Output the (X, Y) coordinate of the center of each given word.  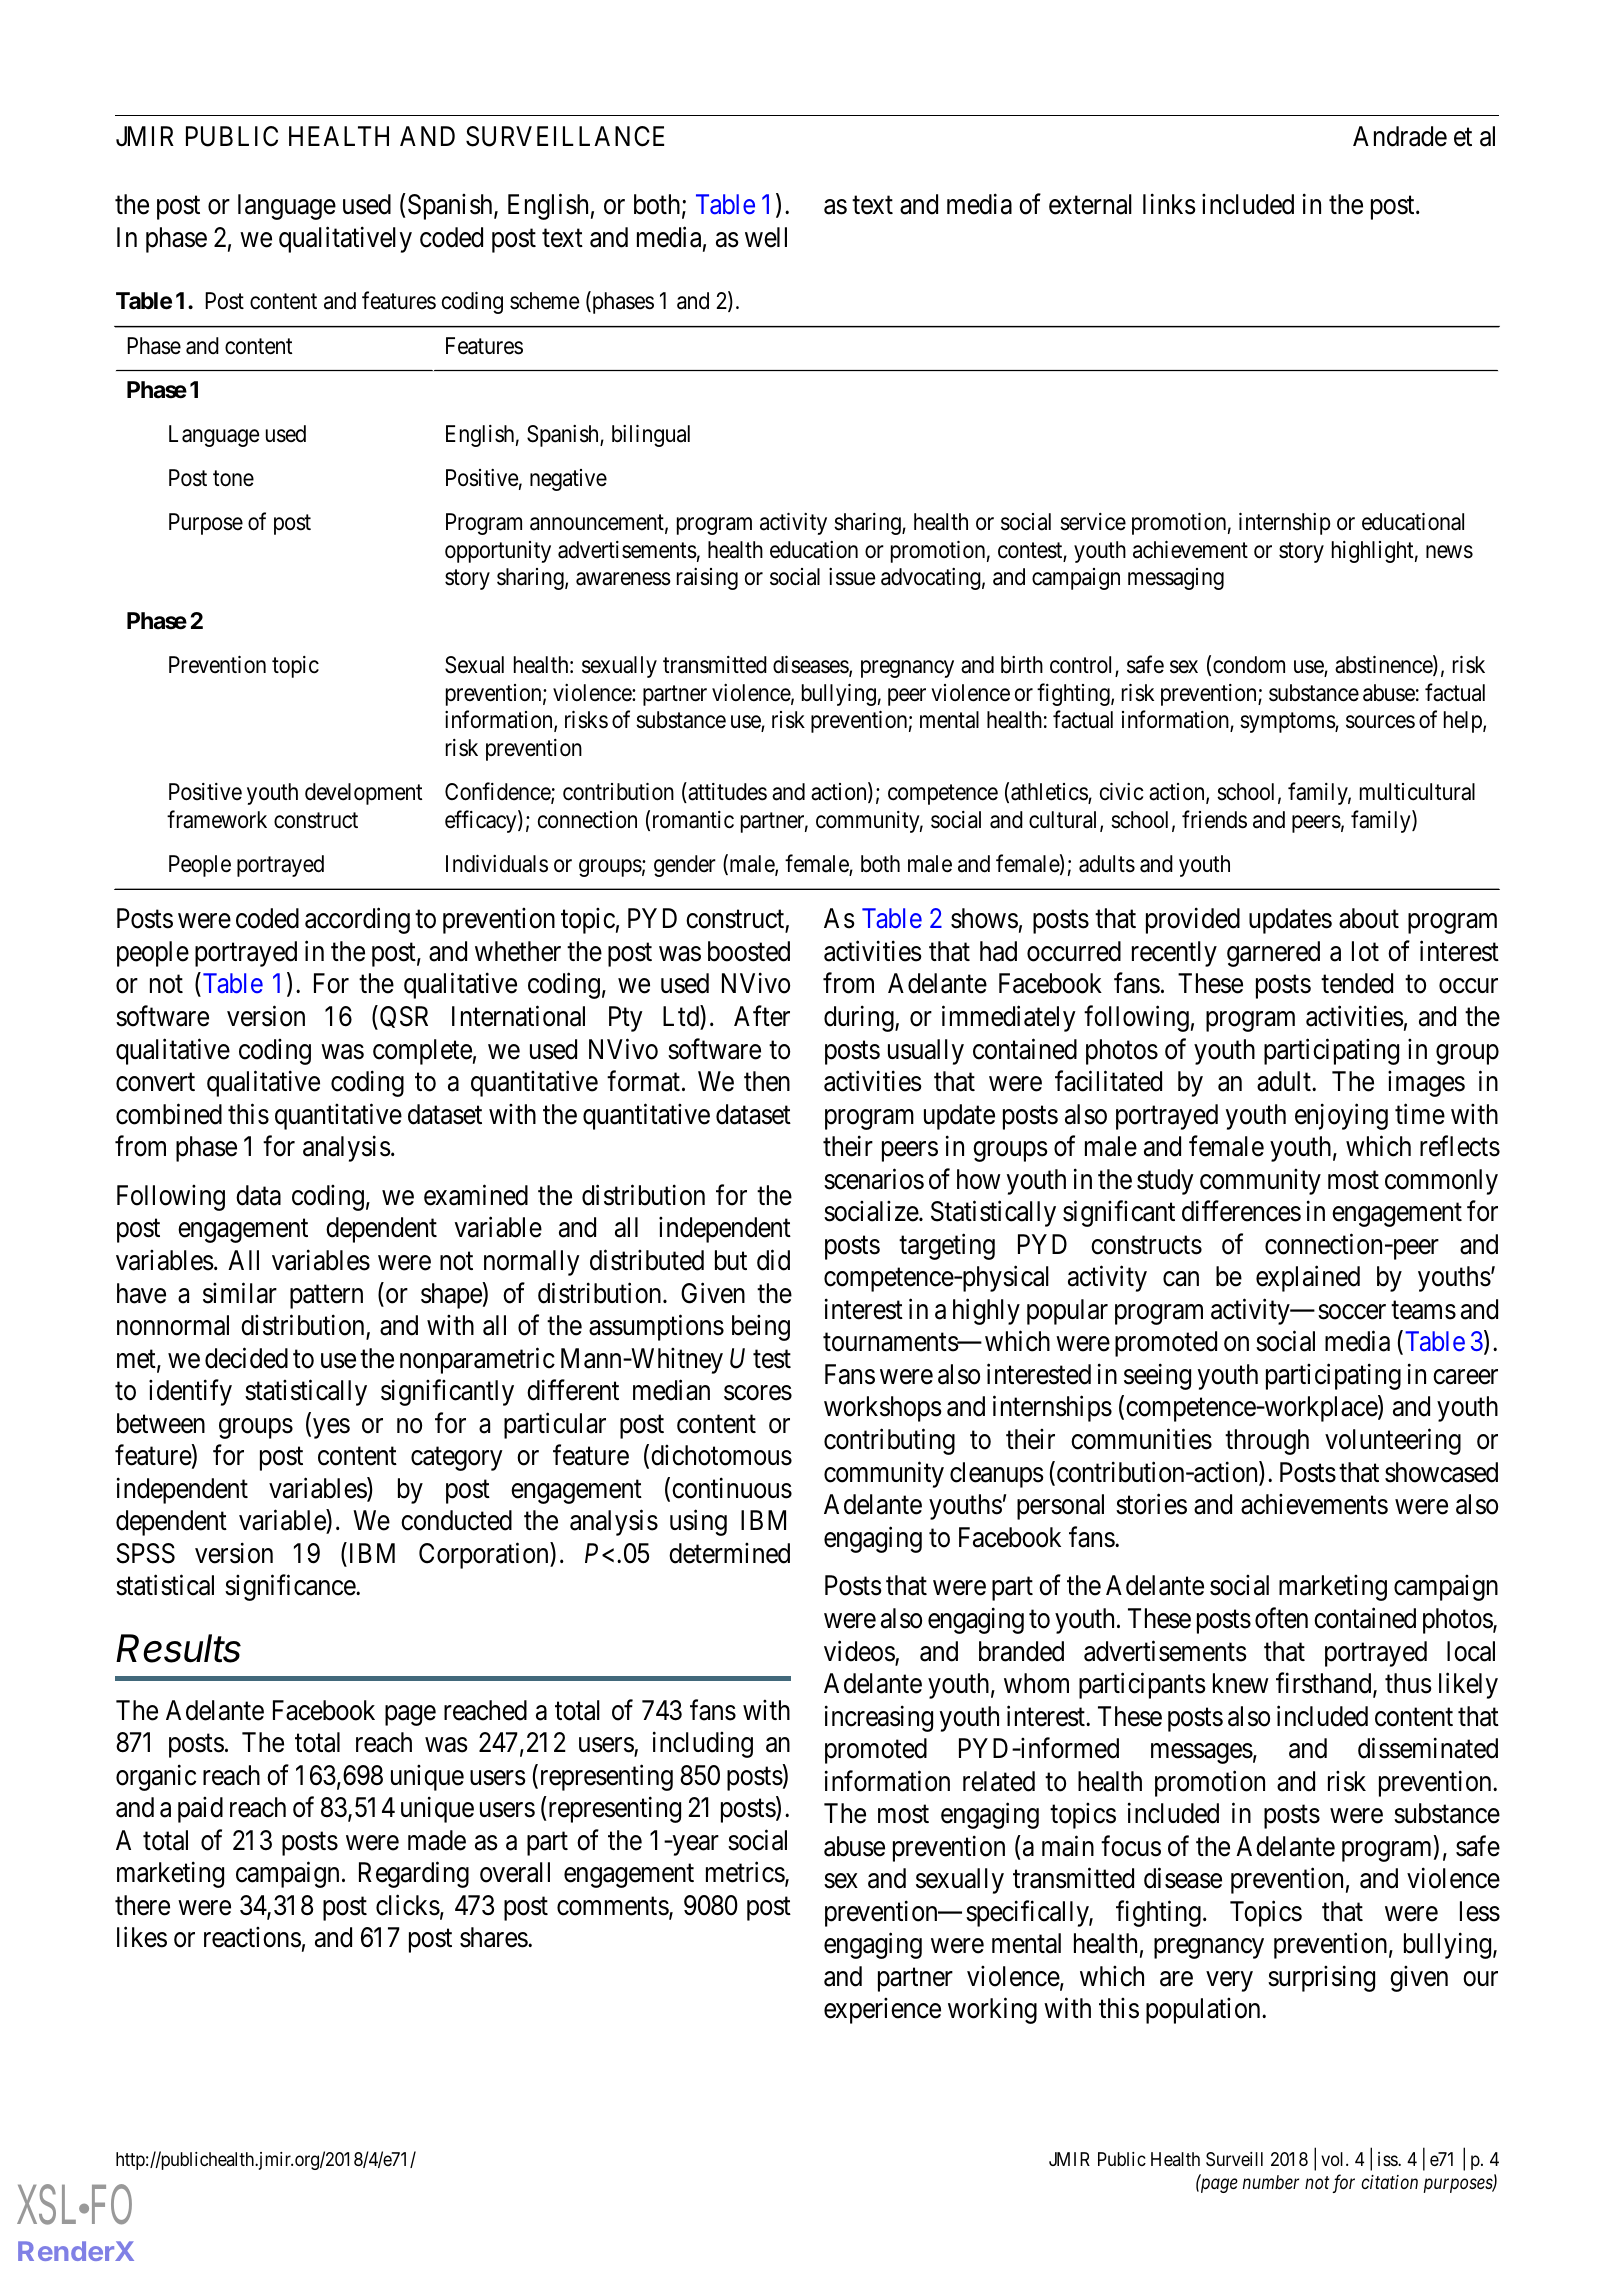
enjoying (1341, 1116)
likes (142, 1937)
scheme (544, 301)
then (767, 1081)
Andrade (1400, 136)
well (766, 237)
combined (169, 1114)
